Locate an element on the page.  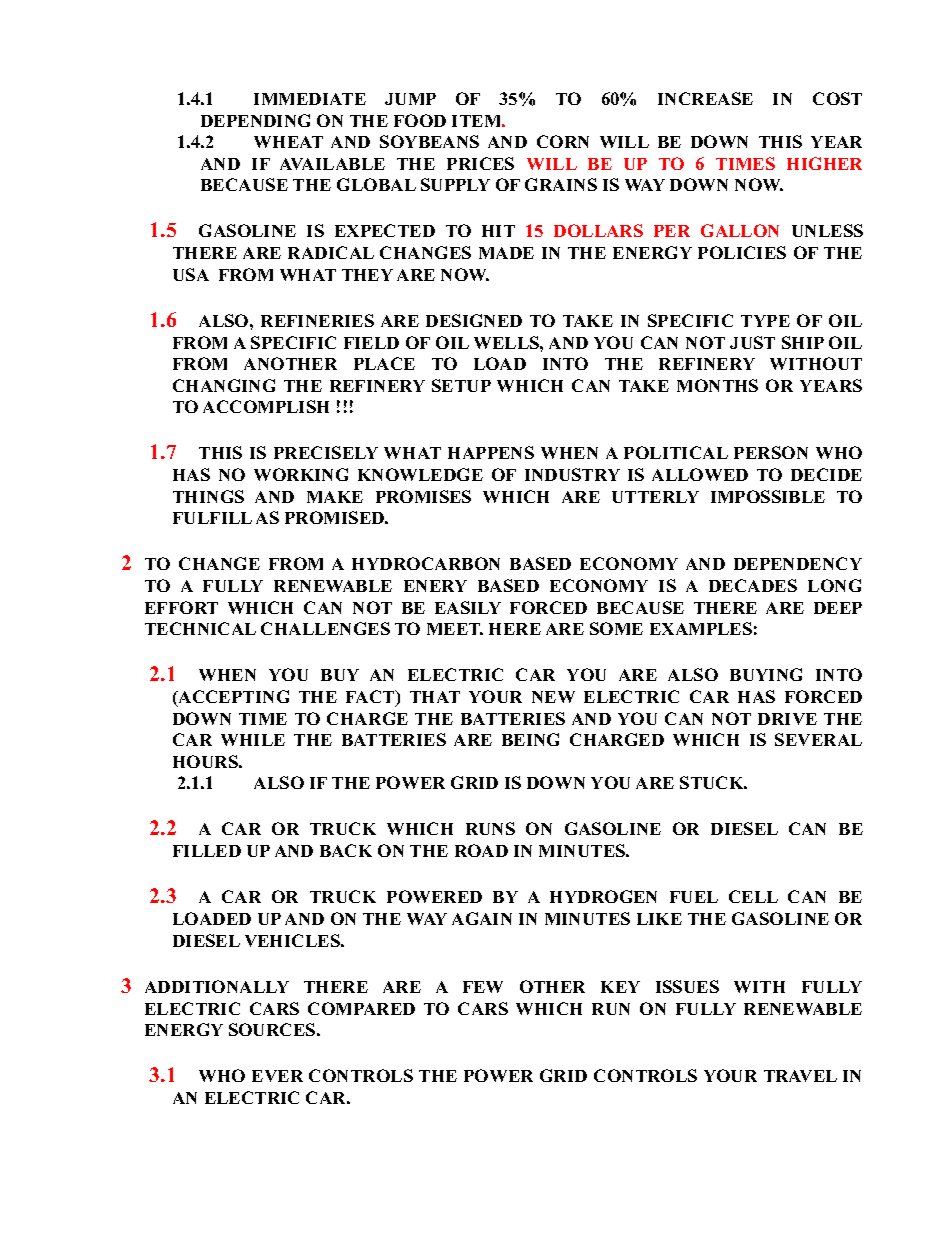
IMPOSSIBLE is located at coordinates (768, 496).
